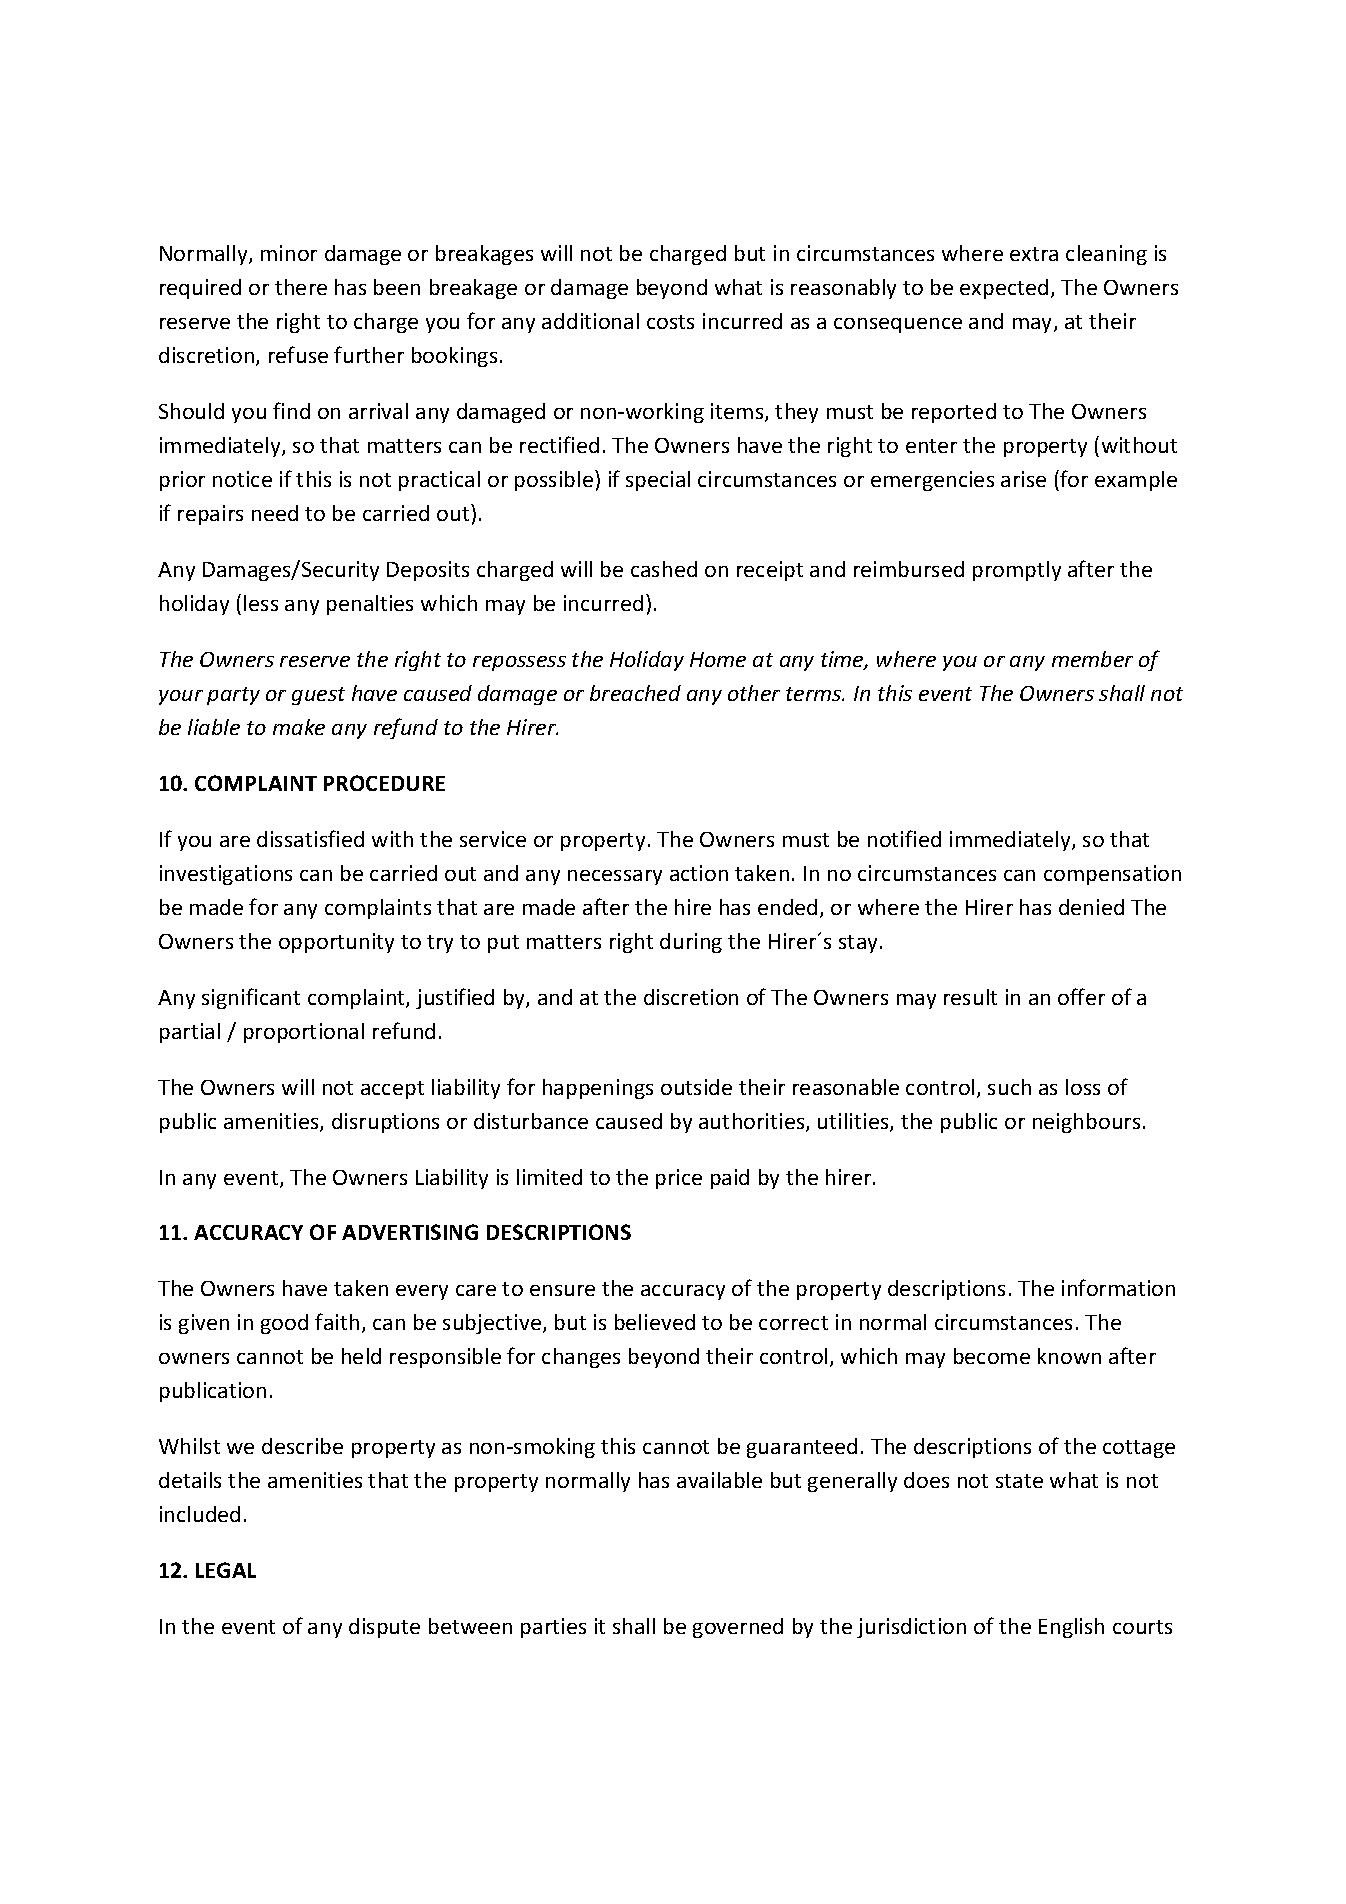 The height and width of the screenshot is (1904, 1346). Describe the element at coordinates (992, 1356) in the screenshot. I see `become` at that location.
